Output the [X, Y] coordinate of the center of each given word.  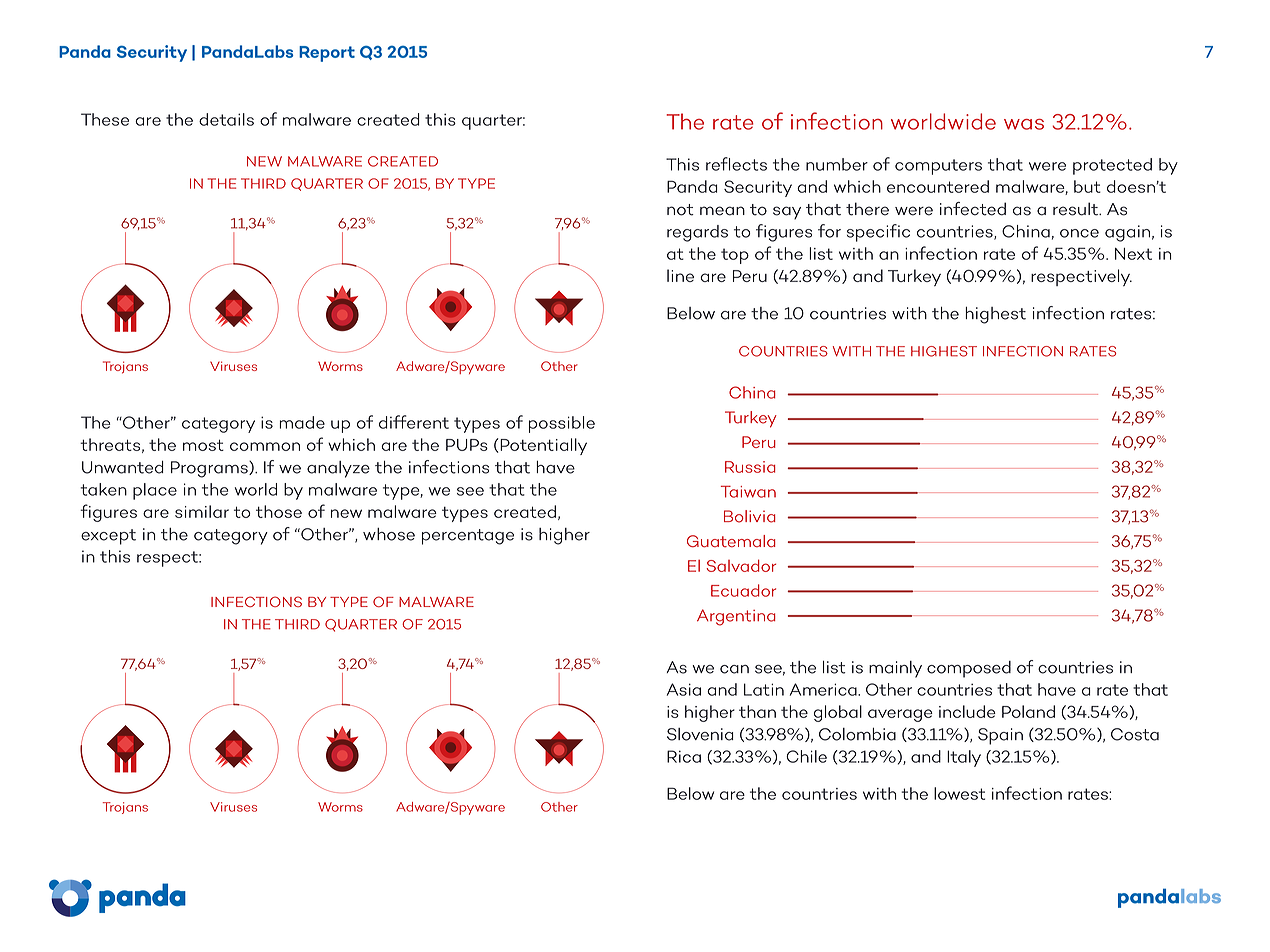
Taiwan [748, 492]
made [302, 422]
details [226, 119]
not [680, 210]
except [108, 537]
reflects [736, 164]
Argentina [736, 617]
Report [327, 54]
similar [202, 511]
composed [969, 669]
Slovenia [700, 734]
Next [1133, 254]
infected [973, 209]
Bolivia [750, 516]
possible [562, 424]
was [1024, 124]
